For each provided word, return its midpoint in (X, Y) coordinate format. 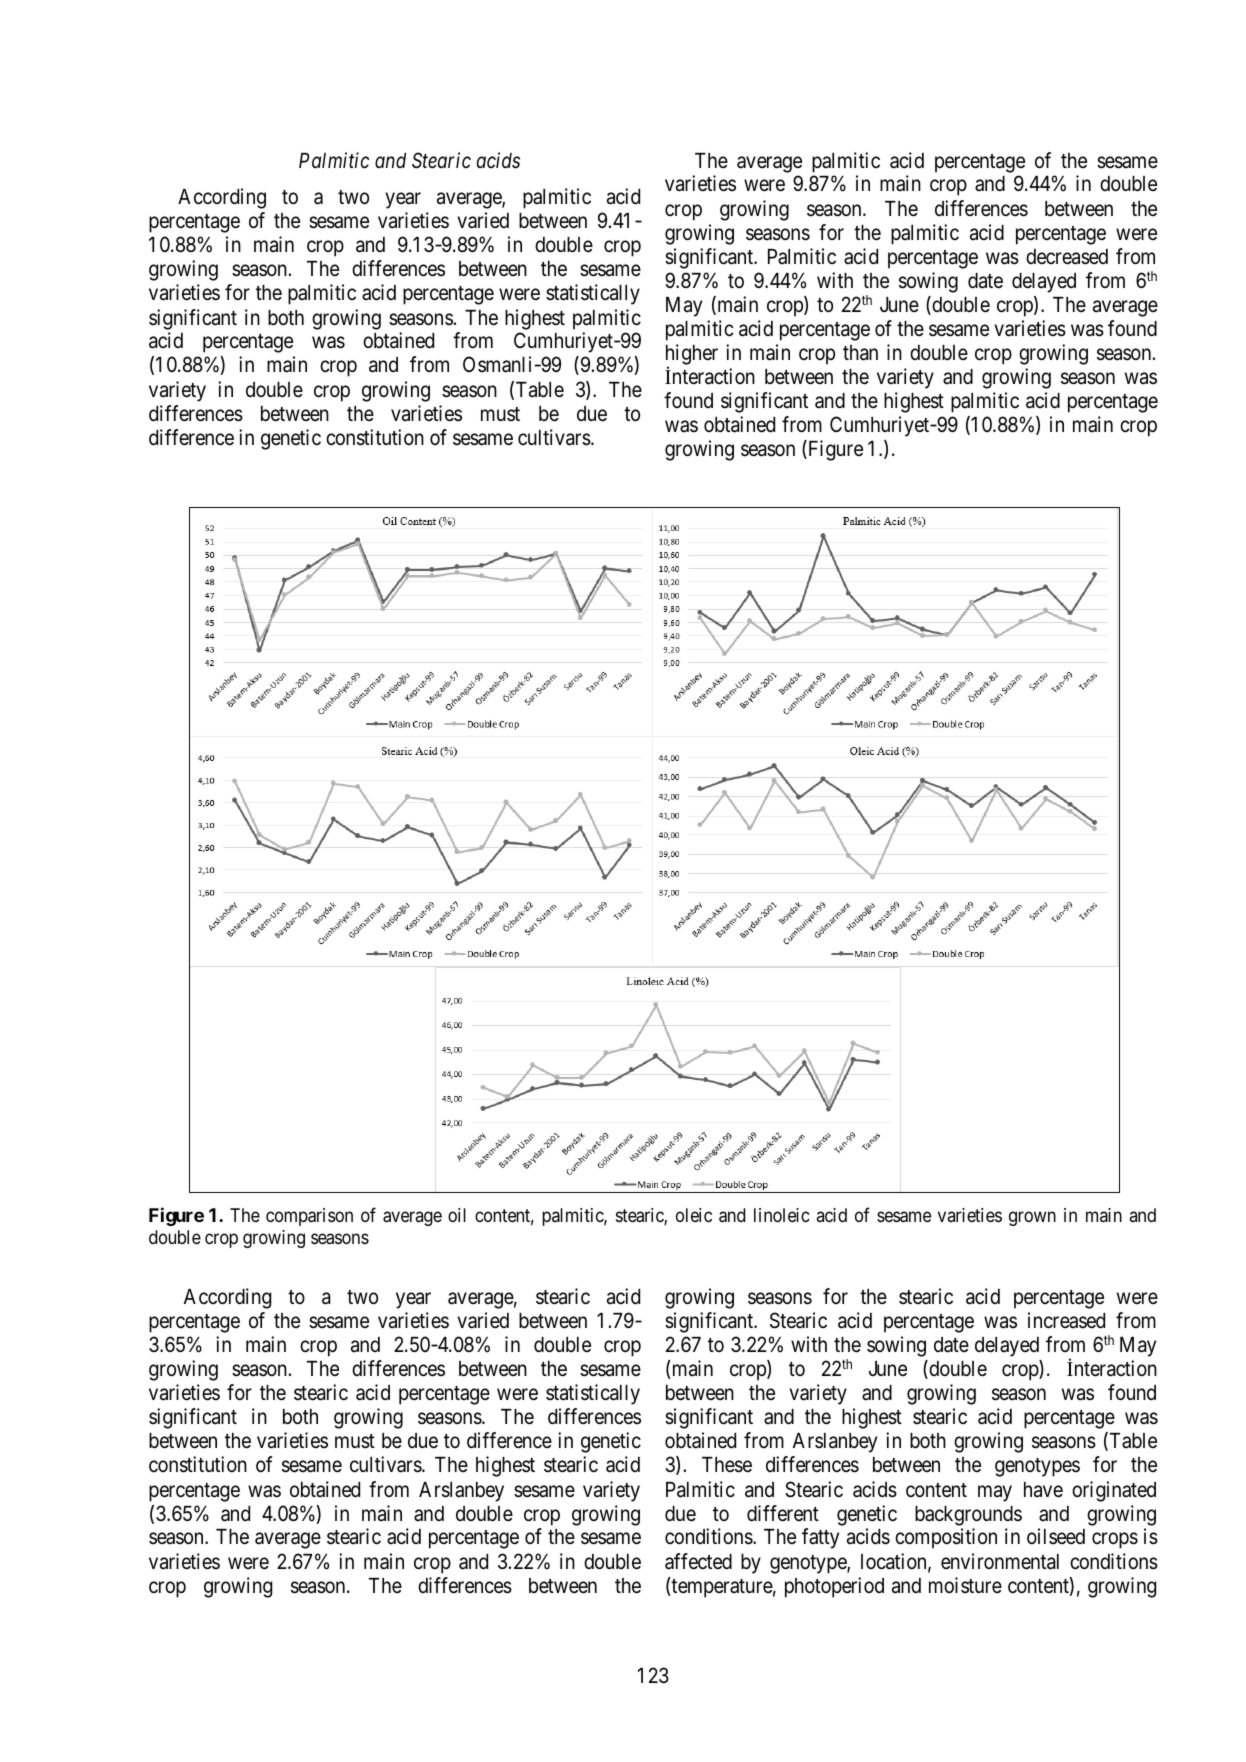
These (727, 1465)
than (860, 353)
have (1043, 1490)
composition (946, 1538)
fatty (820, 1538)
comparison (309, 1217)
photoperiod (834, 1587)
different (783, 1513)
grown (1032, 1218)
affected (698, 1561)
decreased (1067, 257)
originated (1114, 1491)
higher (692, 355)
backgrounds (968, 1516)
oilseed (1056, 1536)
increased (1066, 1320)
